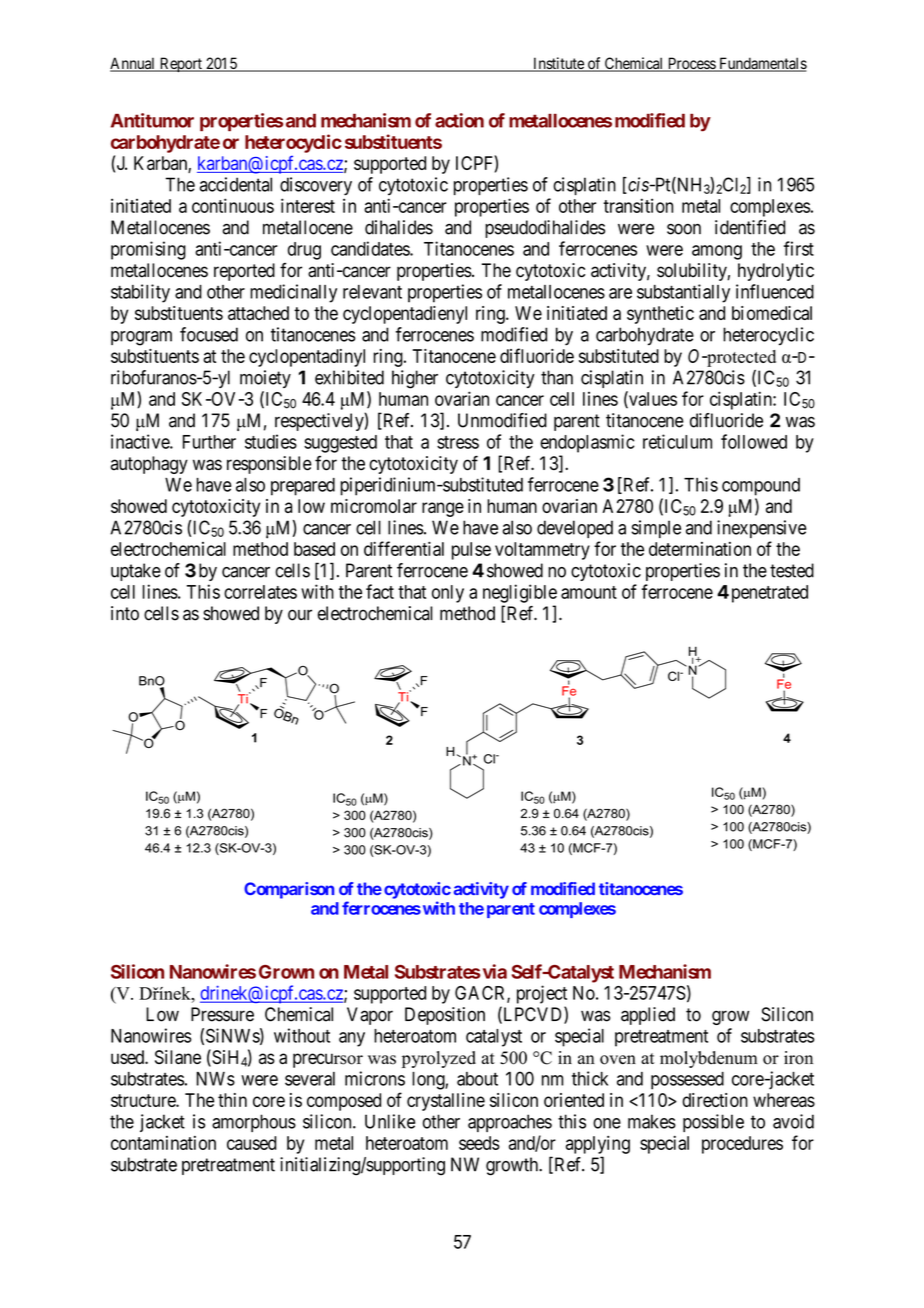 The image size is (924, 1308). What do you see at coordinates (446, 1102) in the screenshot?
I see `crystalline` at bounding box center [446, 1102].
